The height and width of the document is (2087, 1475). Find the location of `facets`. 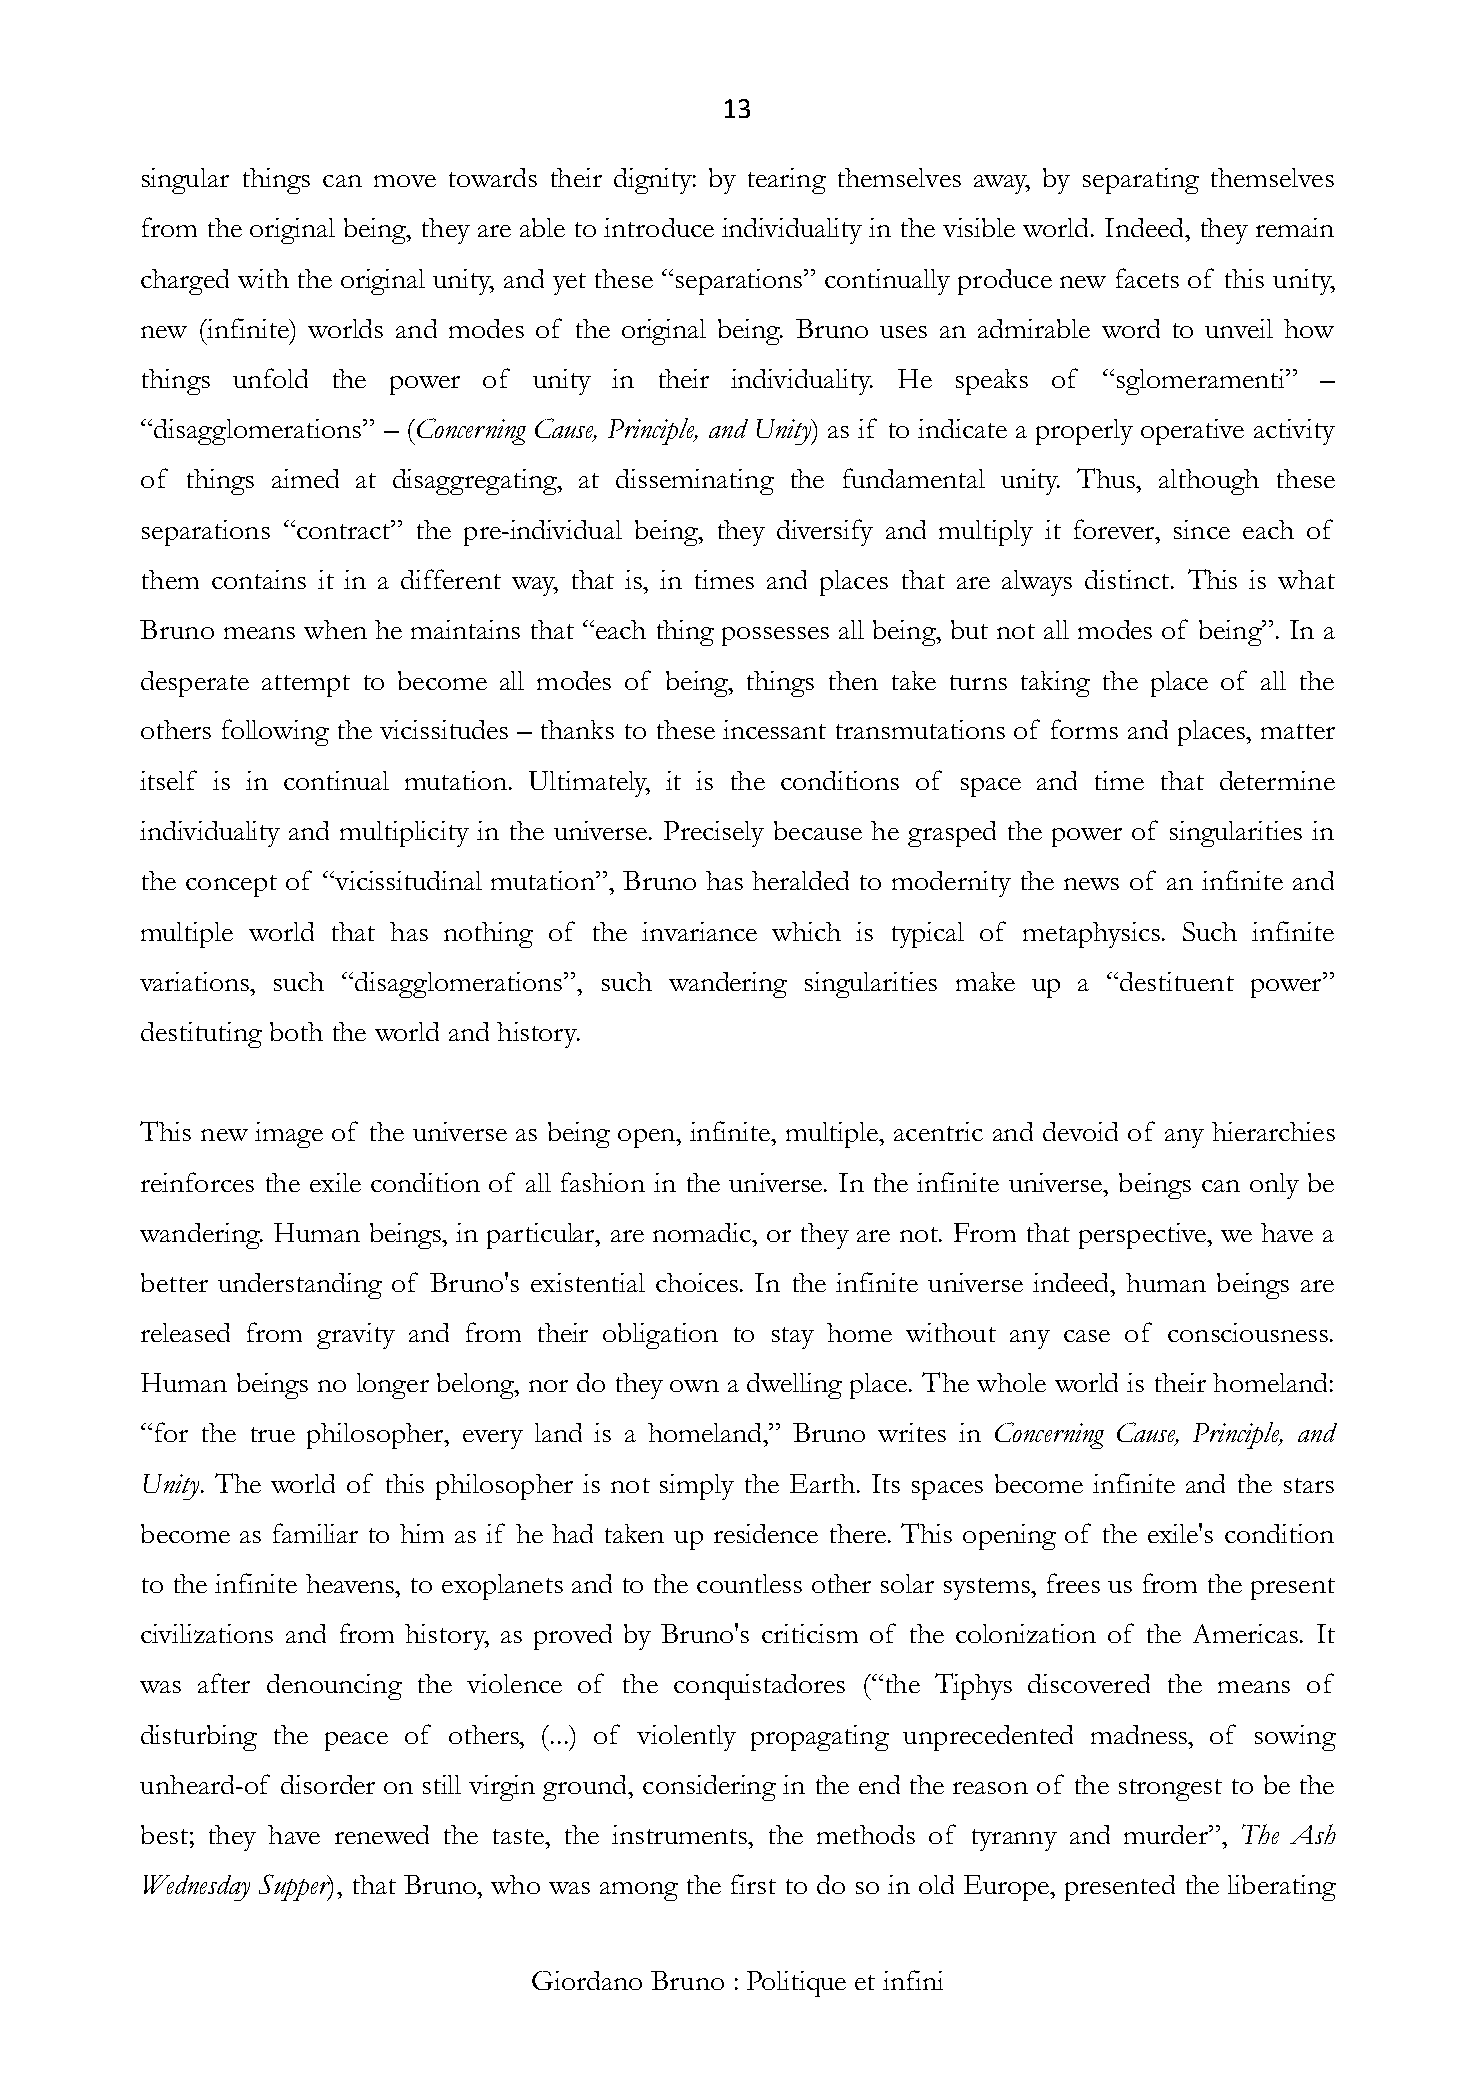

facets is located at coordinates (1147, 278).
